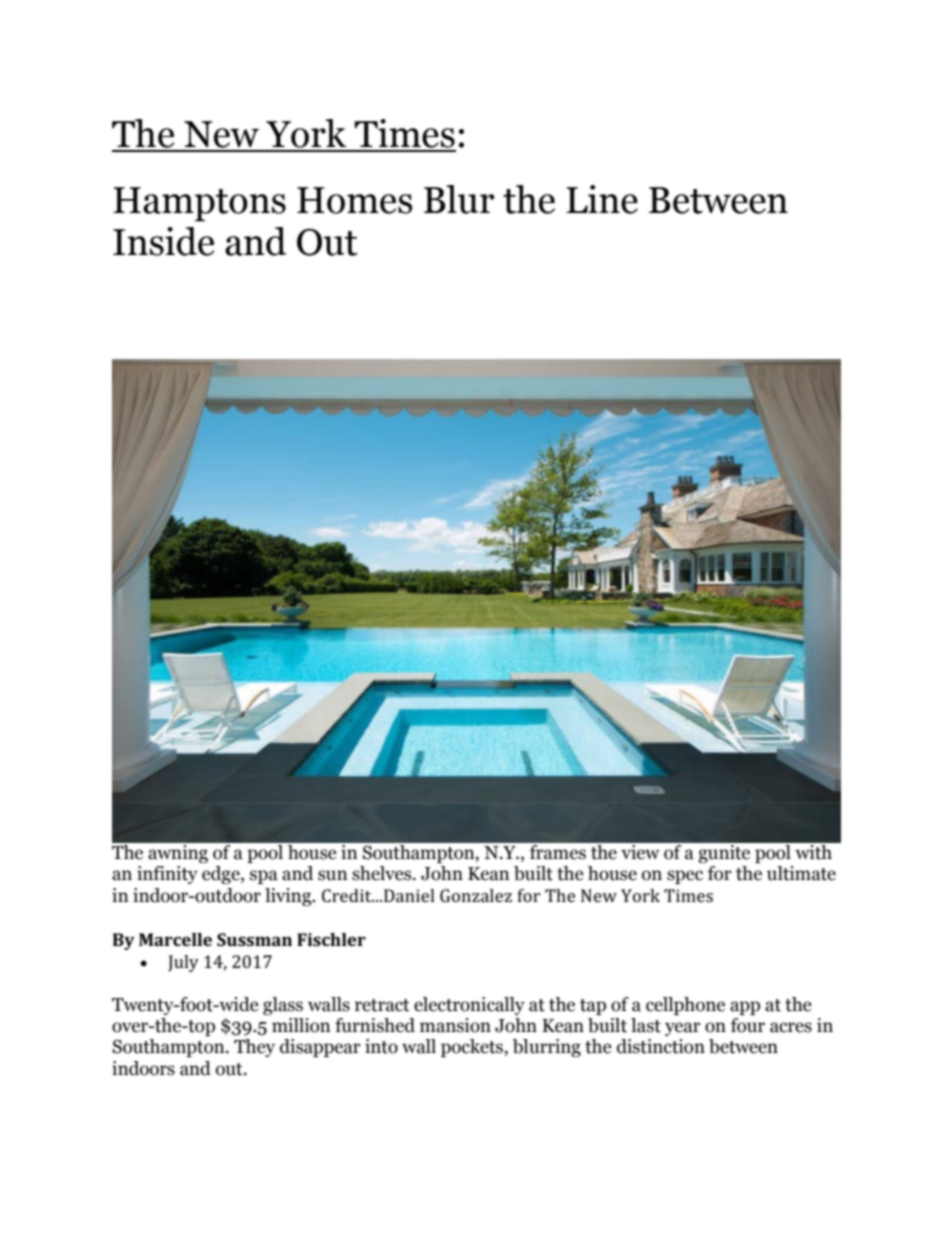 Image resolution: width=952 pixels, height=1233 pixels. Describe the element at coordinates (685, 877) in the page. I see `spec` at that location.
